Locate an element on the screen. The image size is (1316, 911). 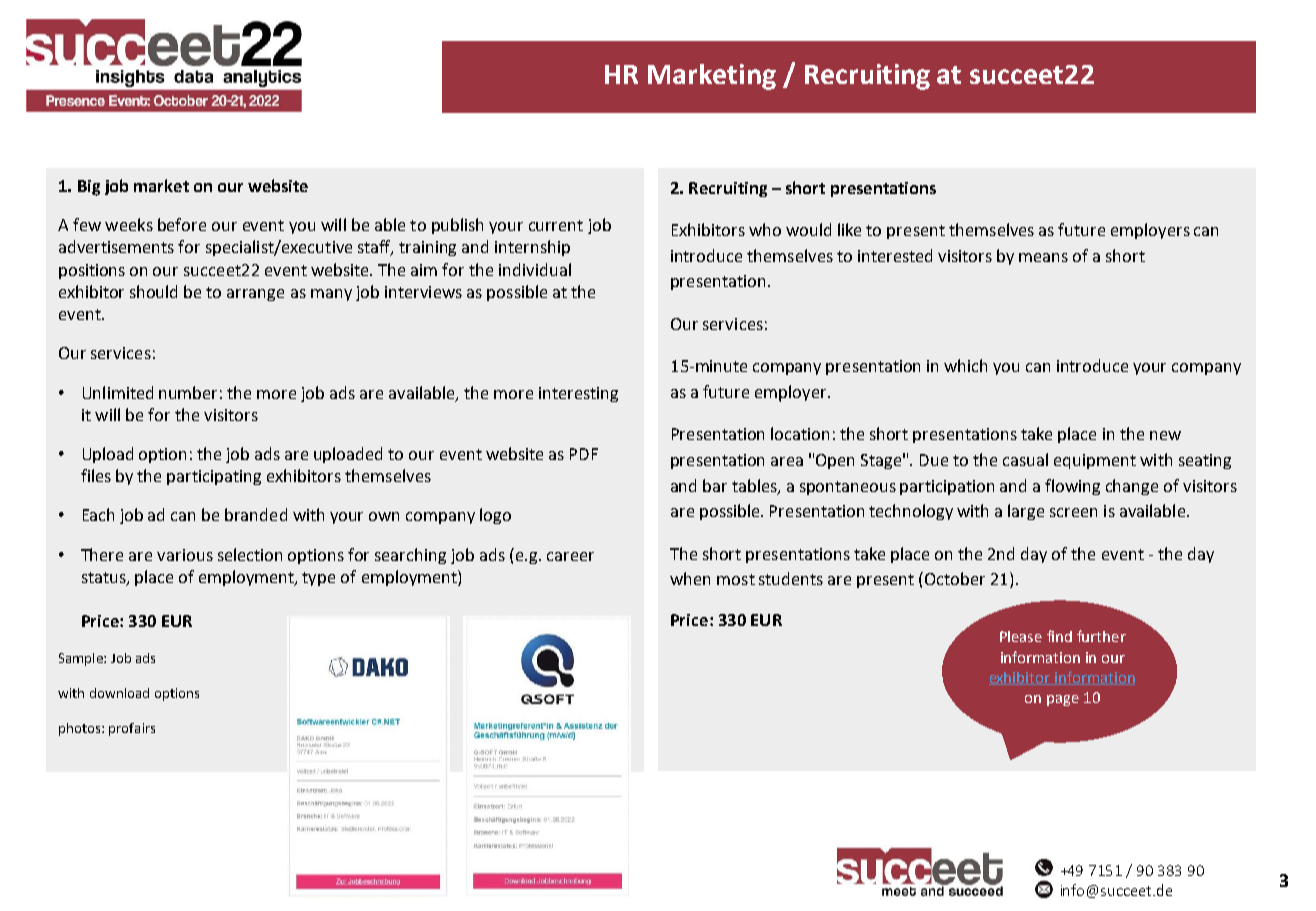
type is located at coordinates (318, 579).
